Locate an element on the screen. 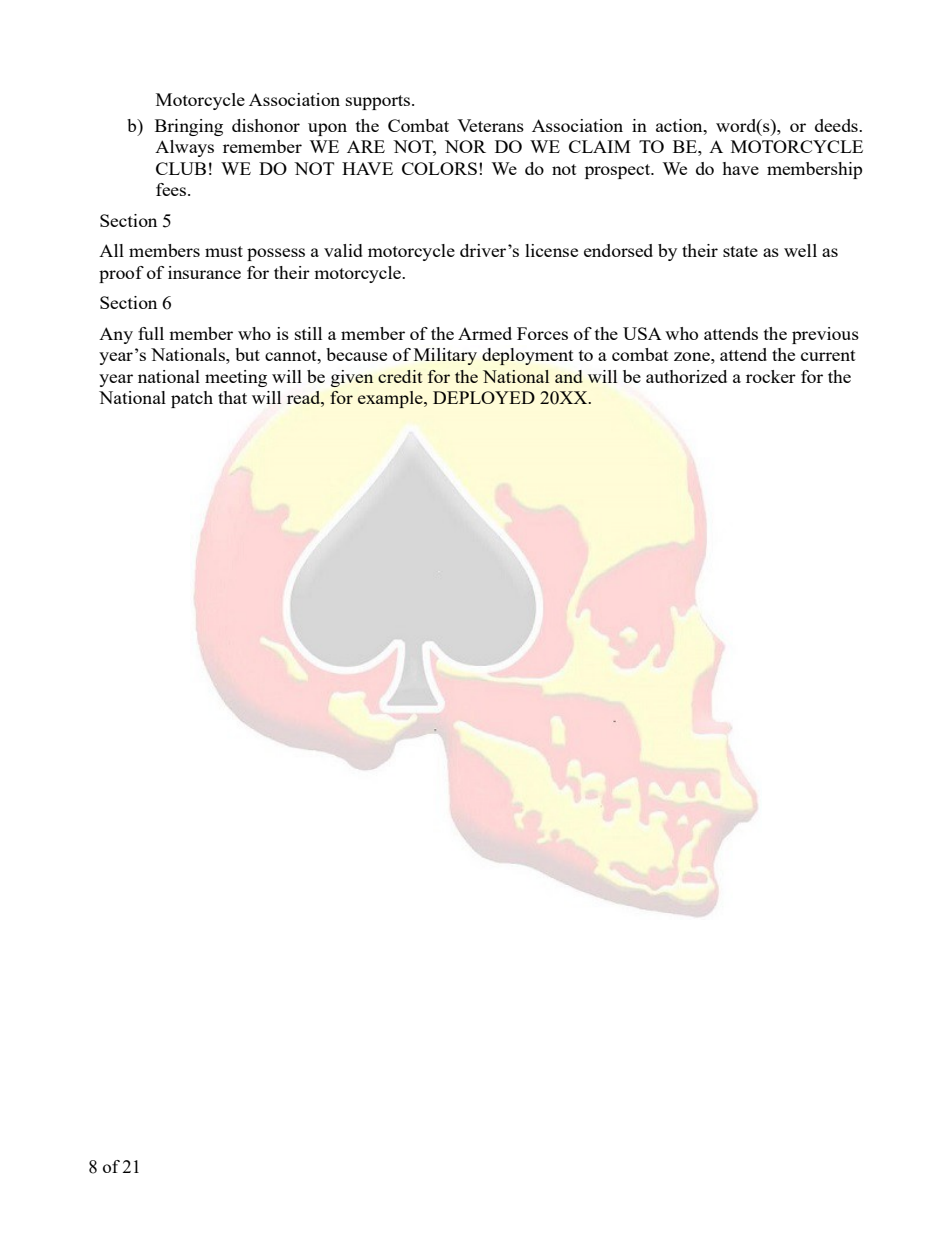  license is located at coordinates (551, 250).
